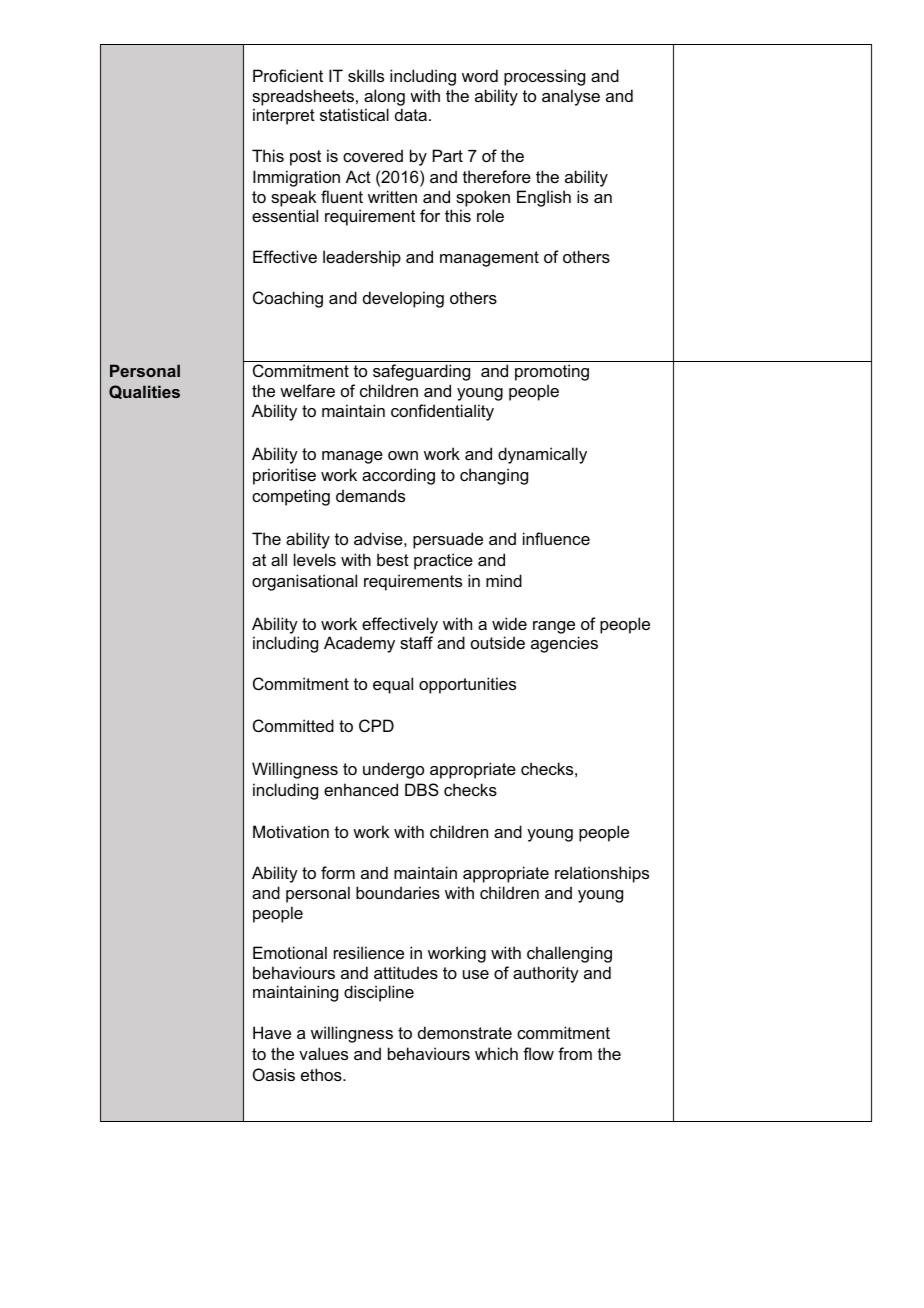 The image size is (924, 1308). What do you see at coordinates (284, 116) in the screenshot?
I see `interpret` at bounding box center [284, 116].
